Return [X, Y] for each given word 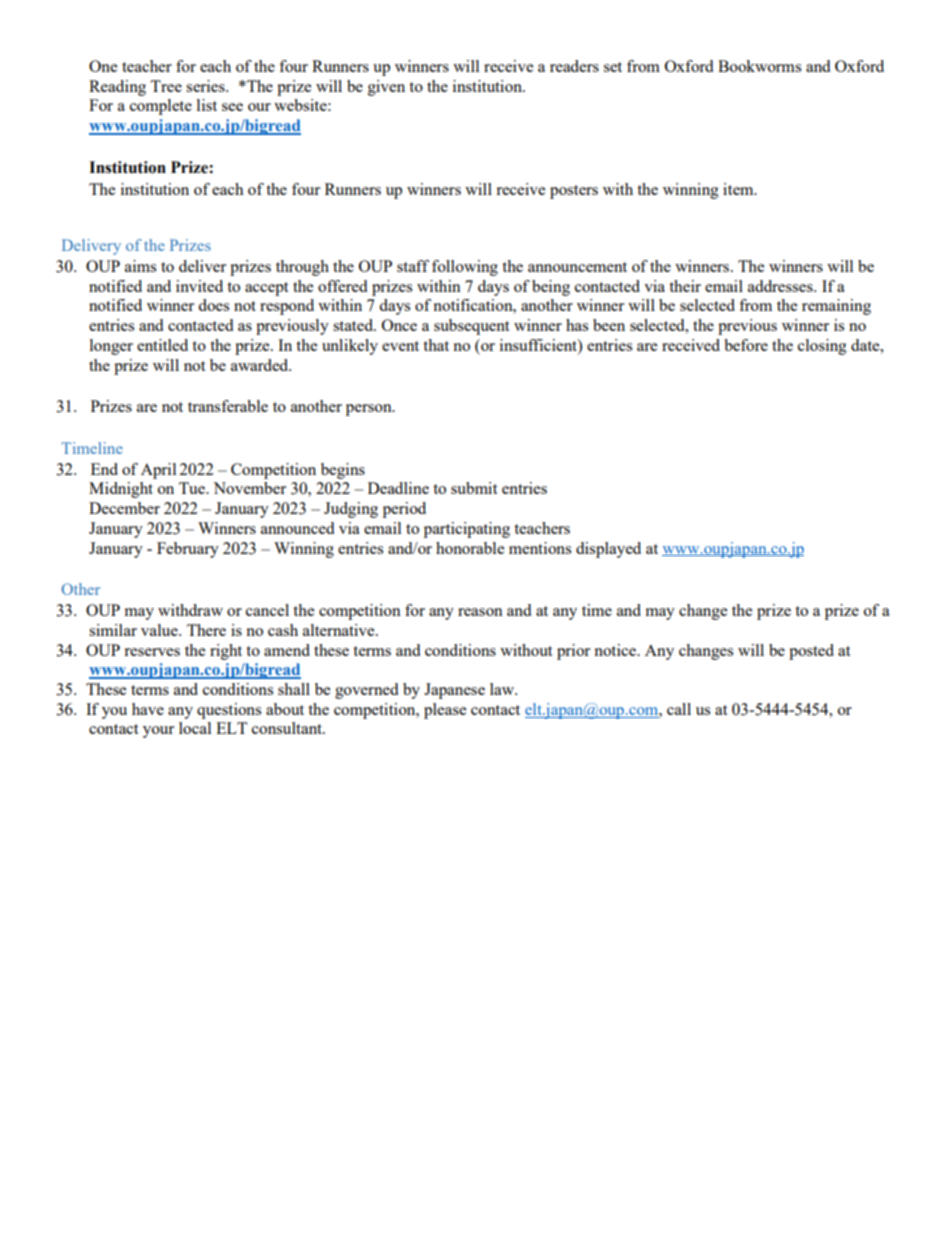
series [206, 86]
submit [474, 488]
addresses [781, 286]
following [465, 268]
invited [199, 286]
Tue [193, 488]
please [445, 711]
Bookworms [759, 66]
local [195, 728]
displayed [608, 550]
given [386, 88]
